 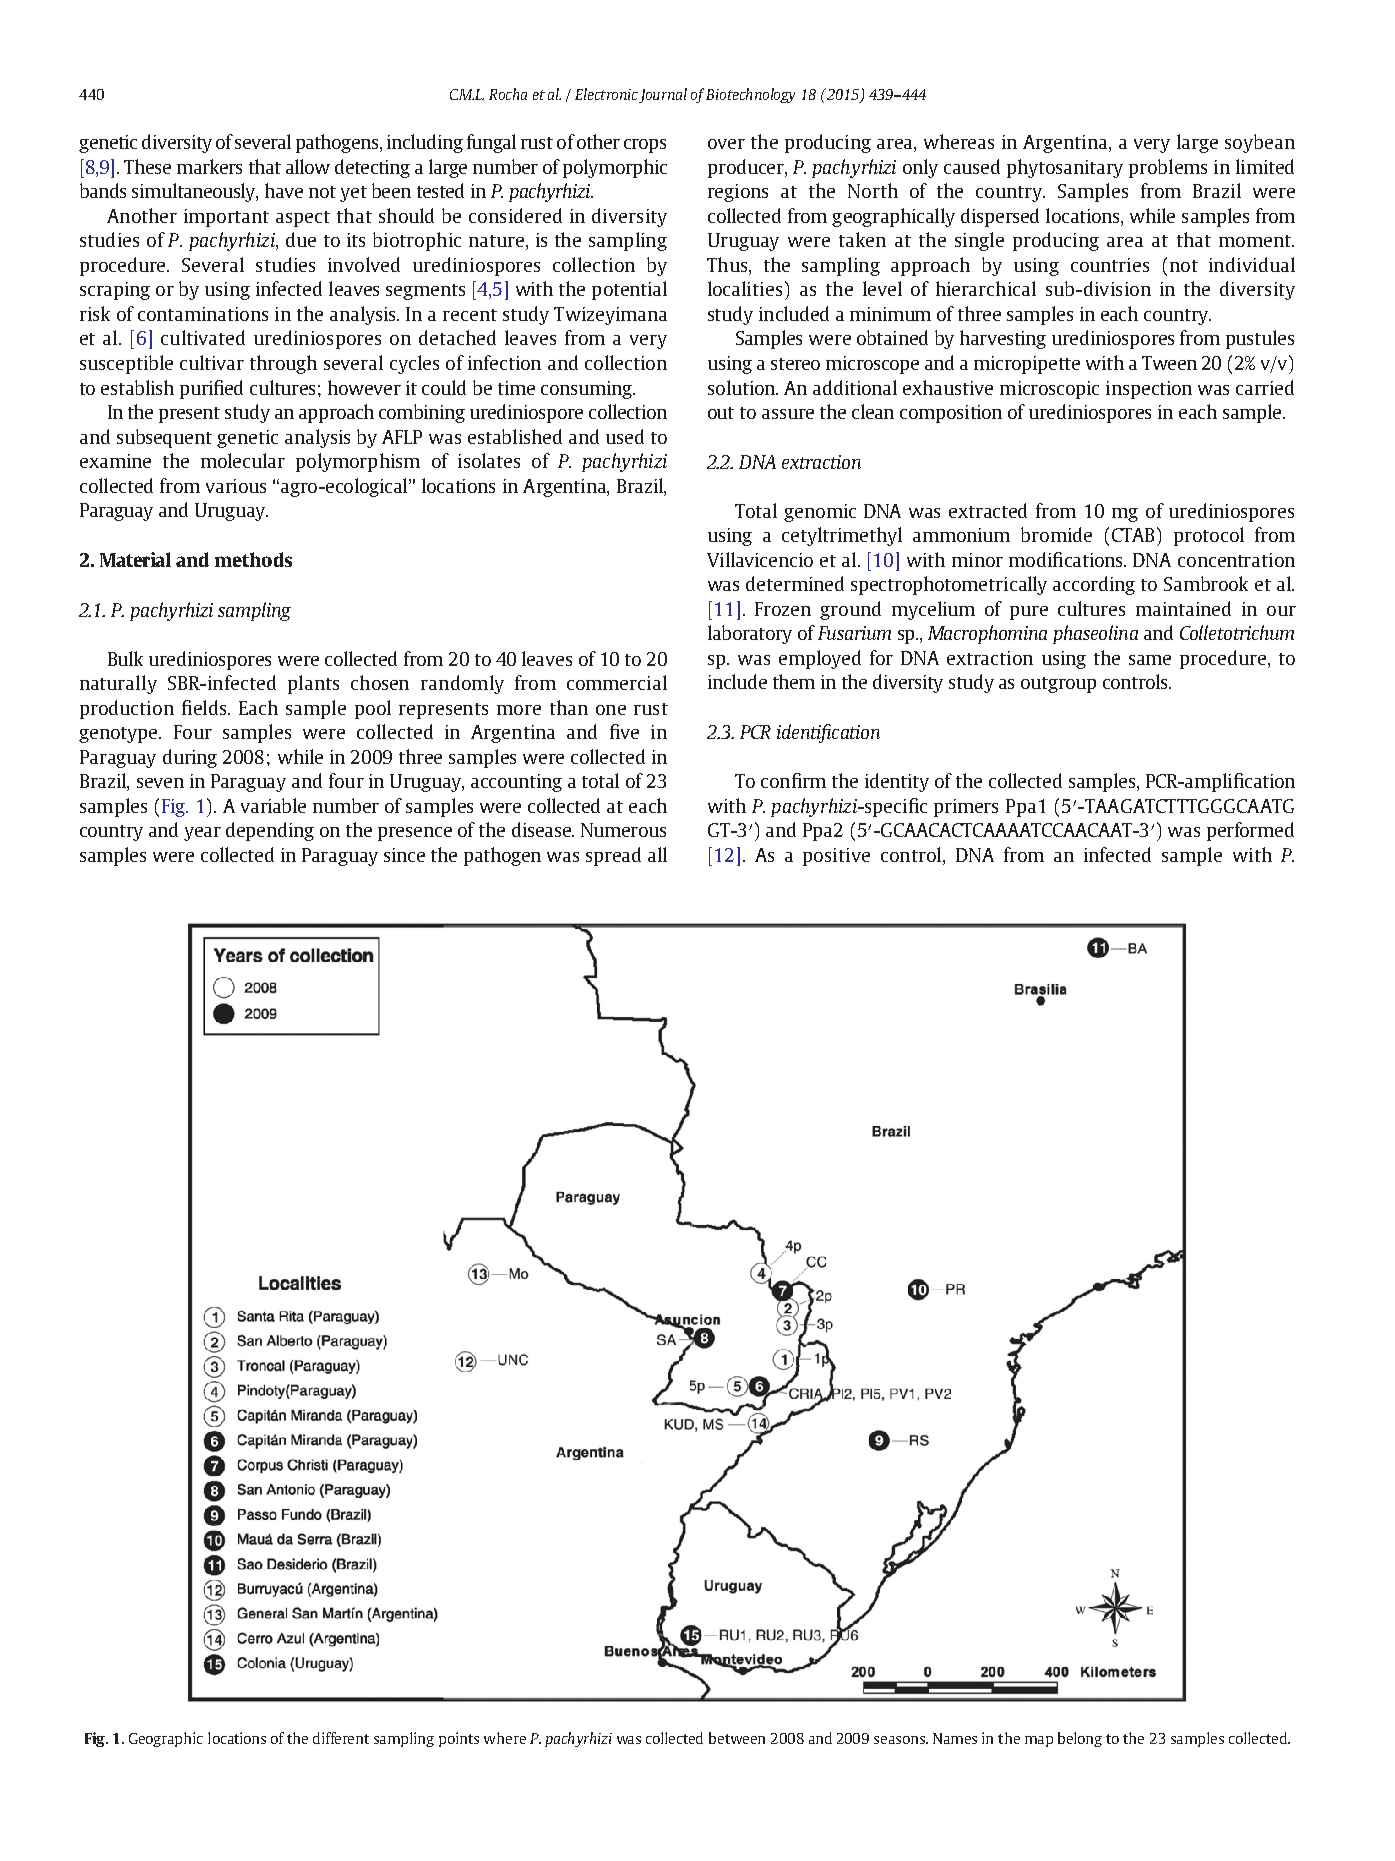 I want to click on commercial, so click(x=617, y=682).
